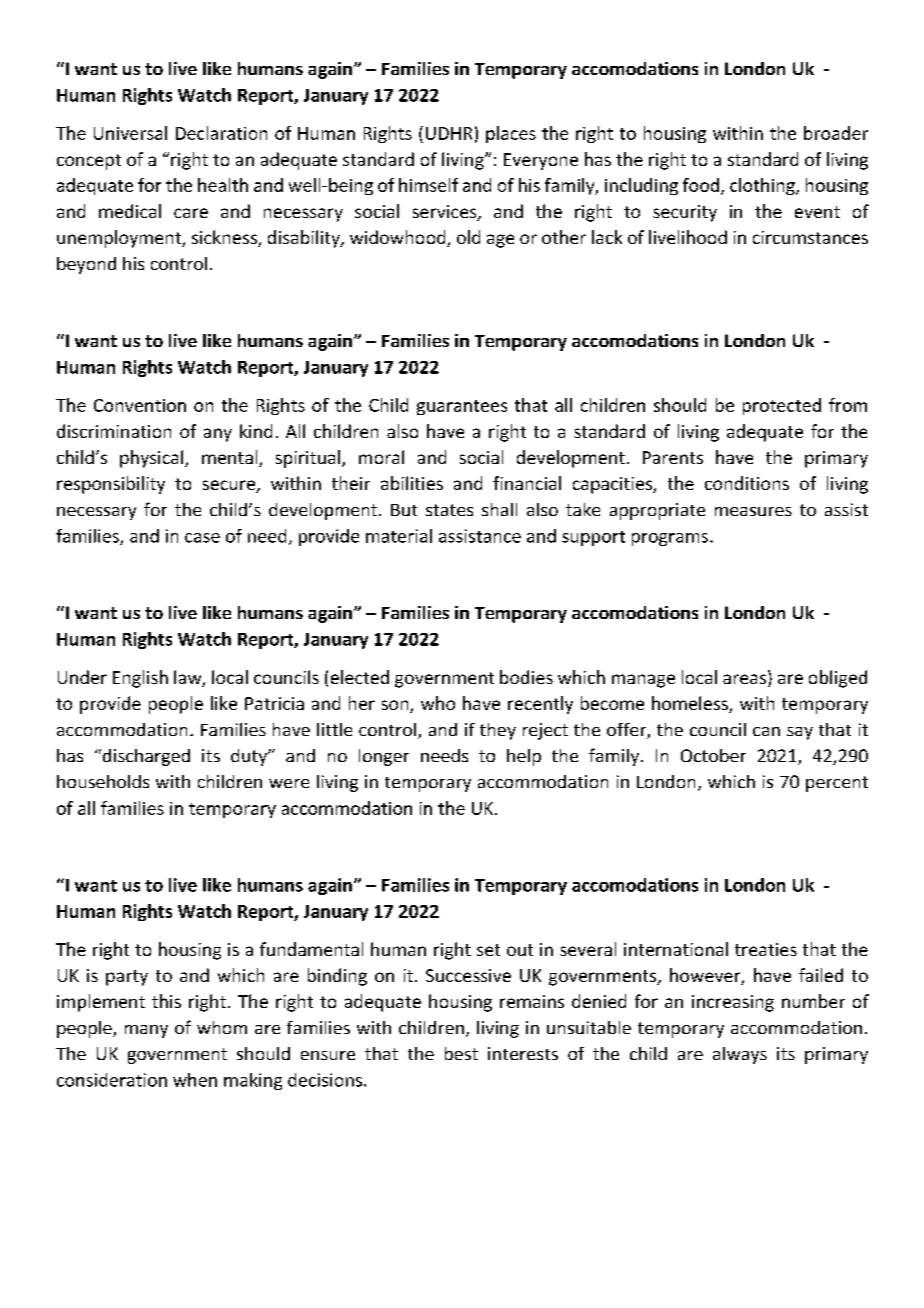 Image resolution: width=924 pixels, height=1308 pixels. I want to click on case, so click(202, 538).
